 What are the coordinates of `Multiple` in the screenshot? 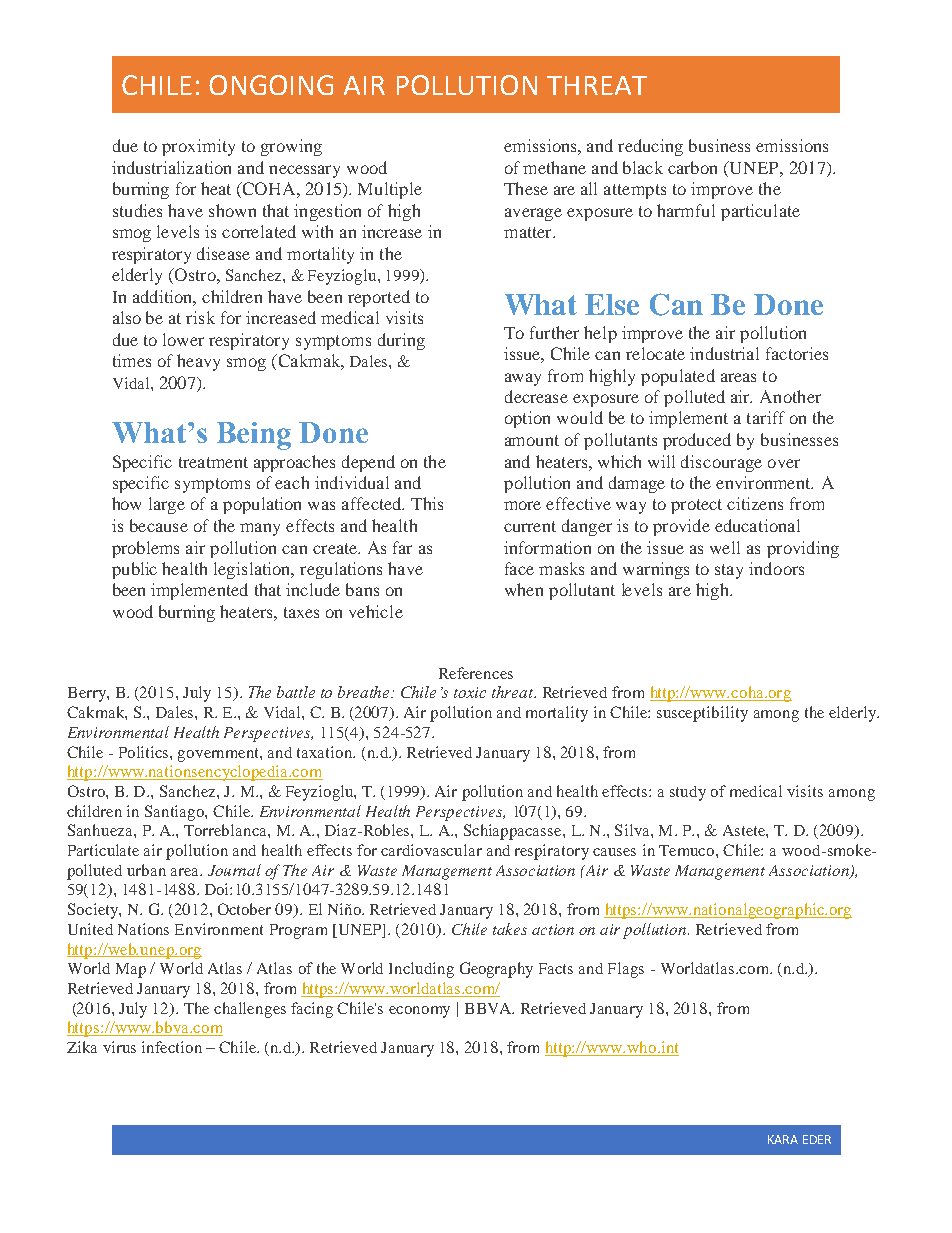 It's located at (390, 190).
